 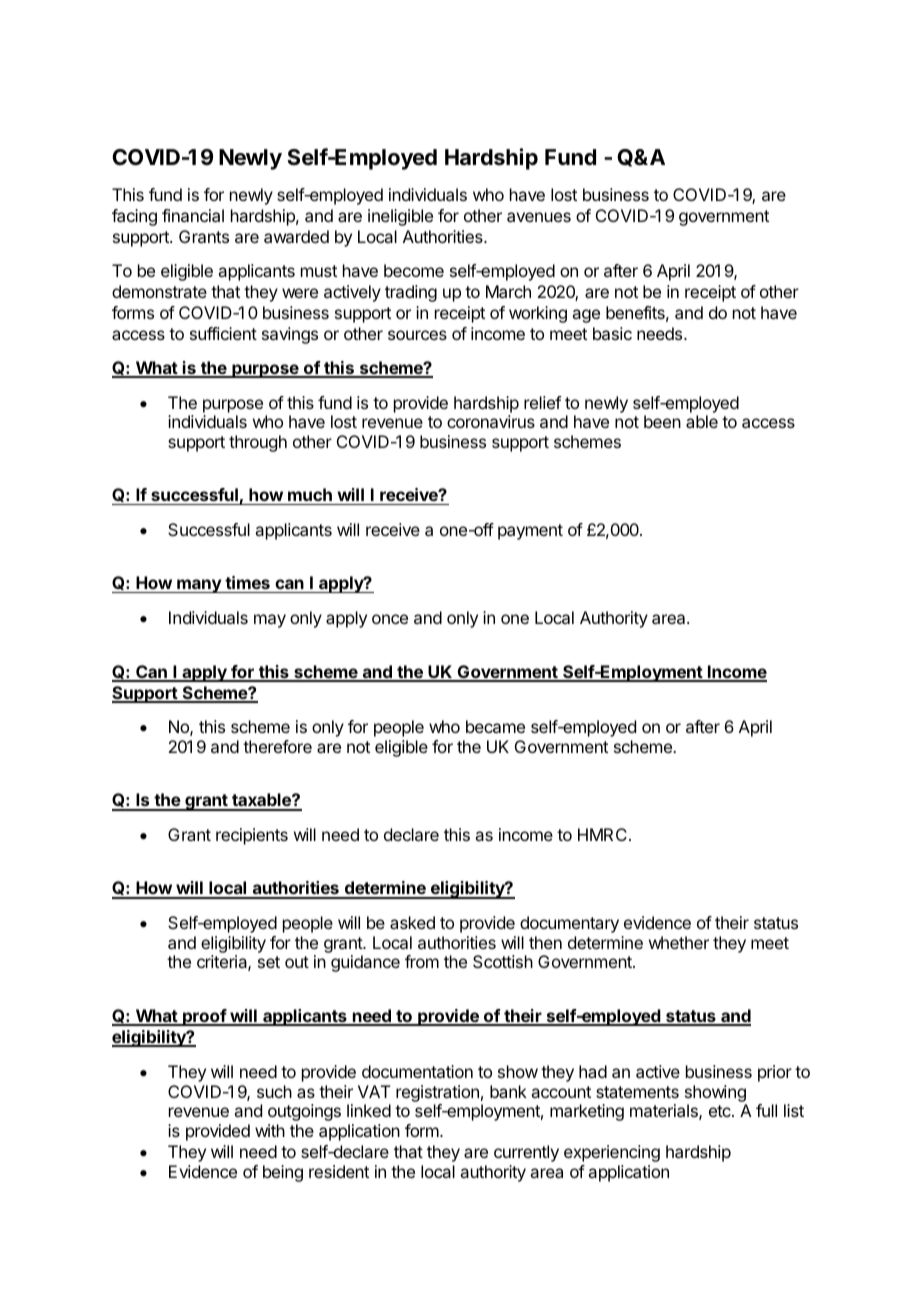 What do you see at coordinates (414, 270) in the document?
I see `become` at bounding box center [414, 270].
